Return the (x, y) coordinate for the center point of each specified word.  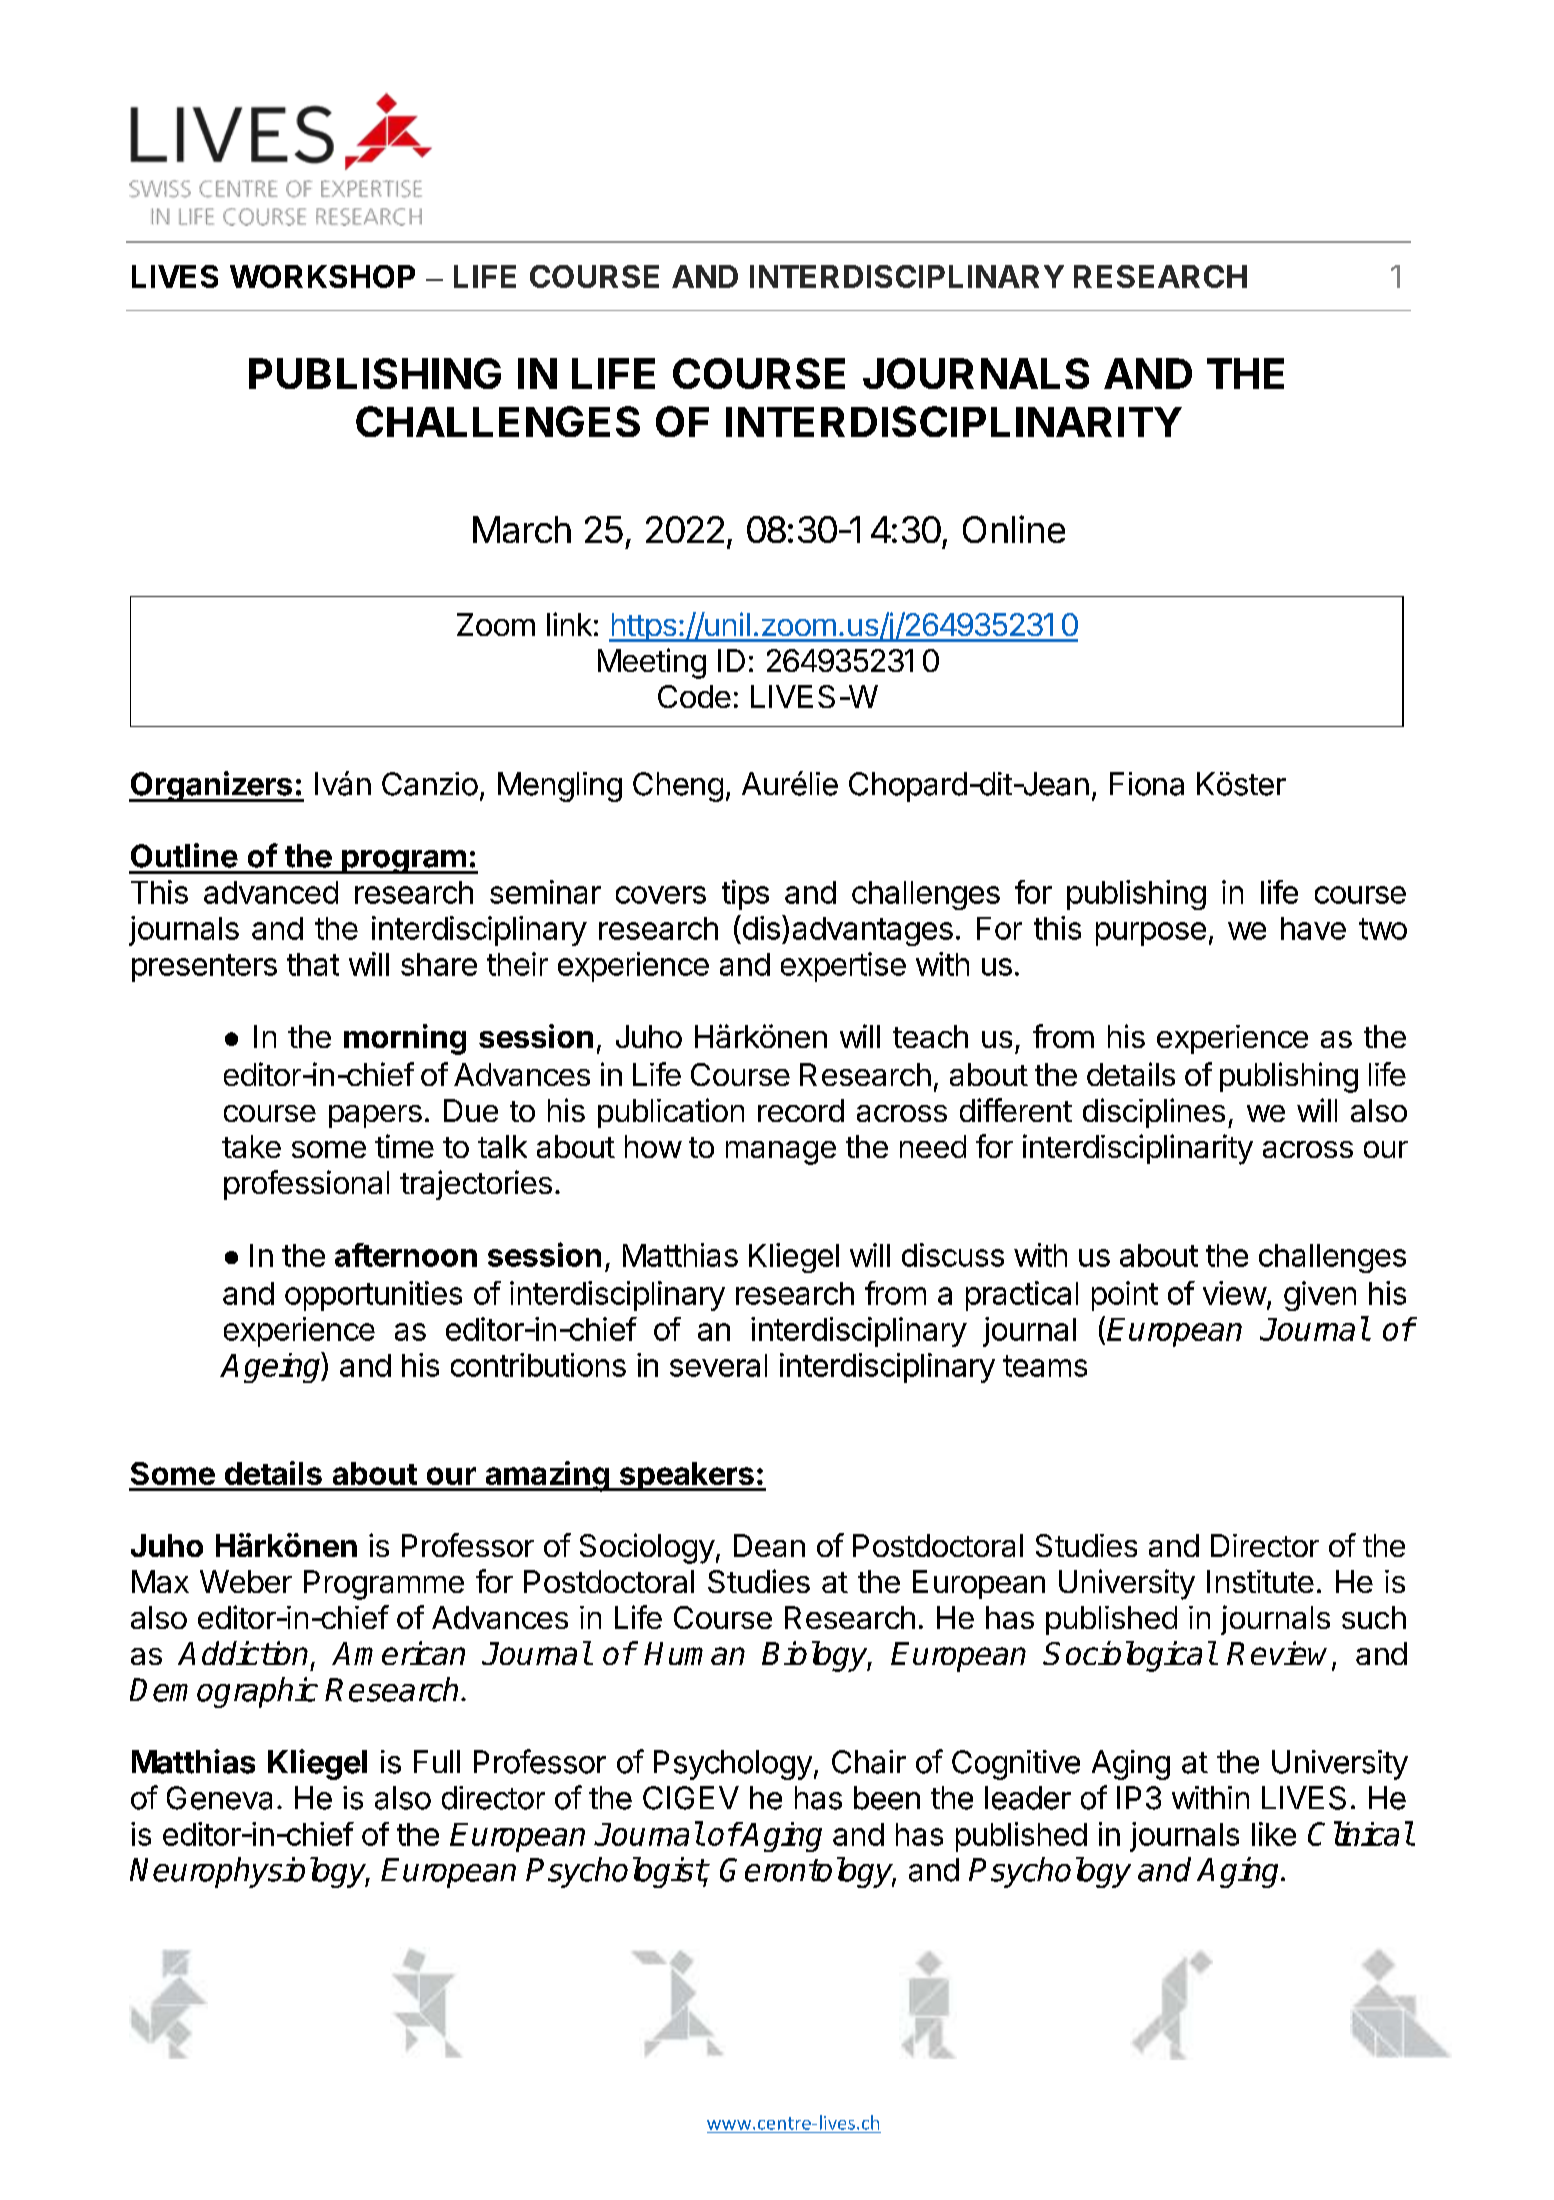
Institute (1260, 1581)
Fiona (1147, 784)
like (1274, 1834)
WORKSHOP (322, 276)
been (887, 1798)
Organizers (211, 786)
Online (1014, 529)
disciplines (1154, 1113)
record (801, 1110)
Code (694, 696)
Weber (246, 1581)
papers (375, 1116)
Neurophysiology (249, 1872)
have (1313, 928)
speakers (686, 1476)
